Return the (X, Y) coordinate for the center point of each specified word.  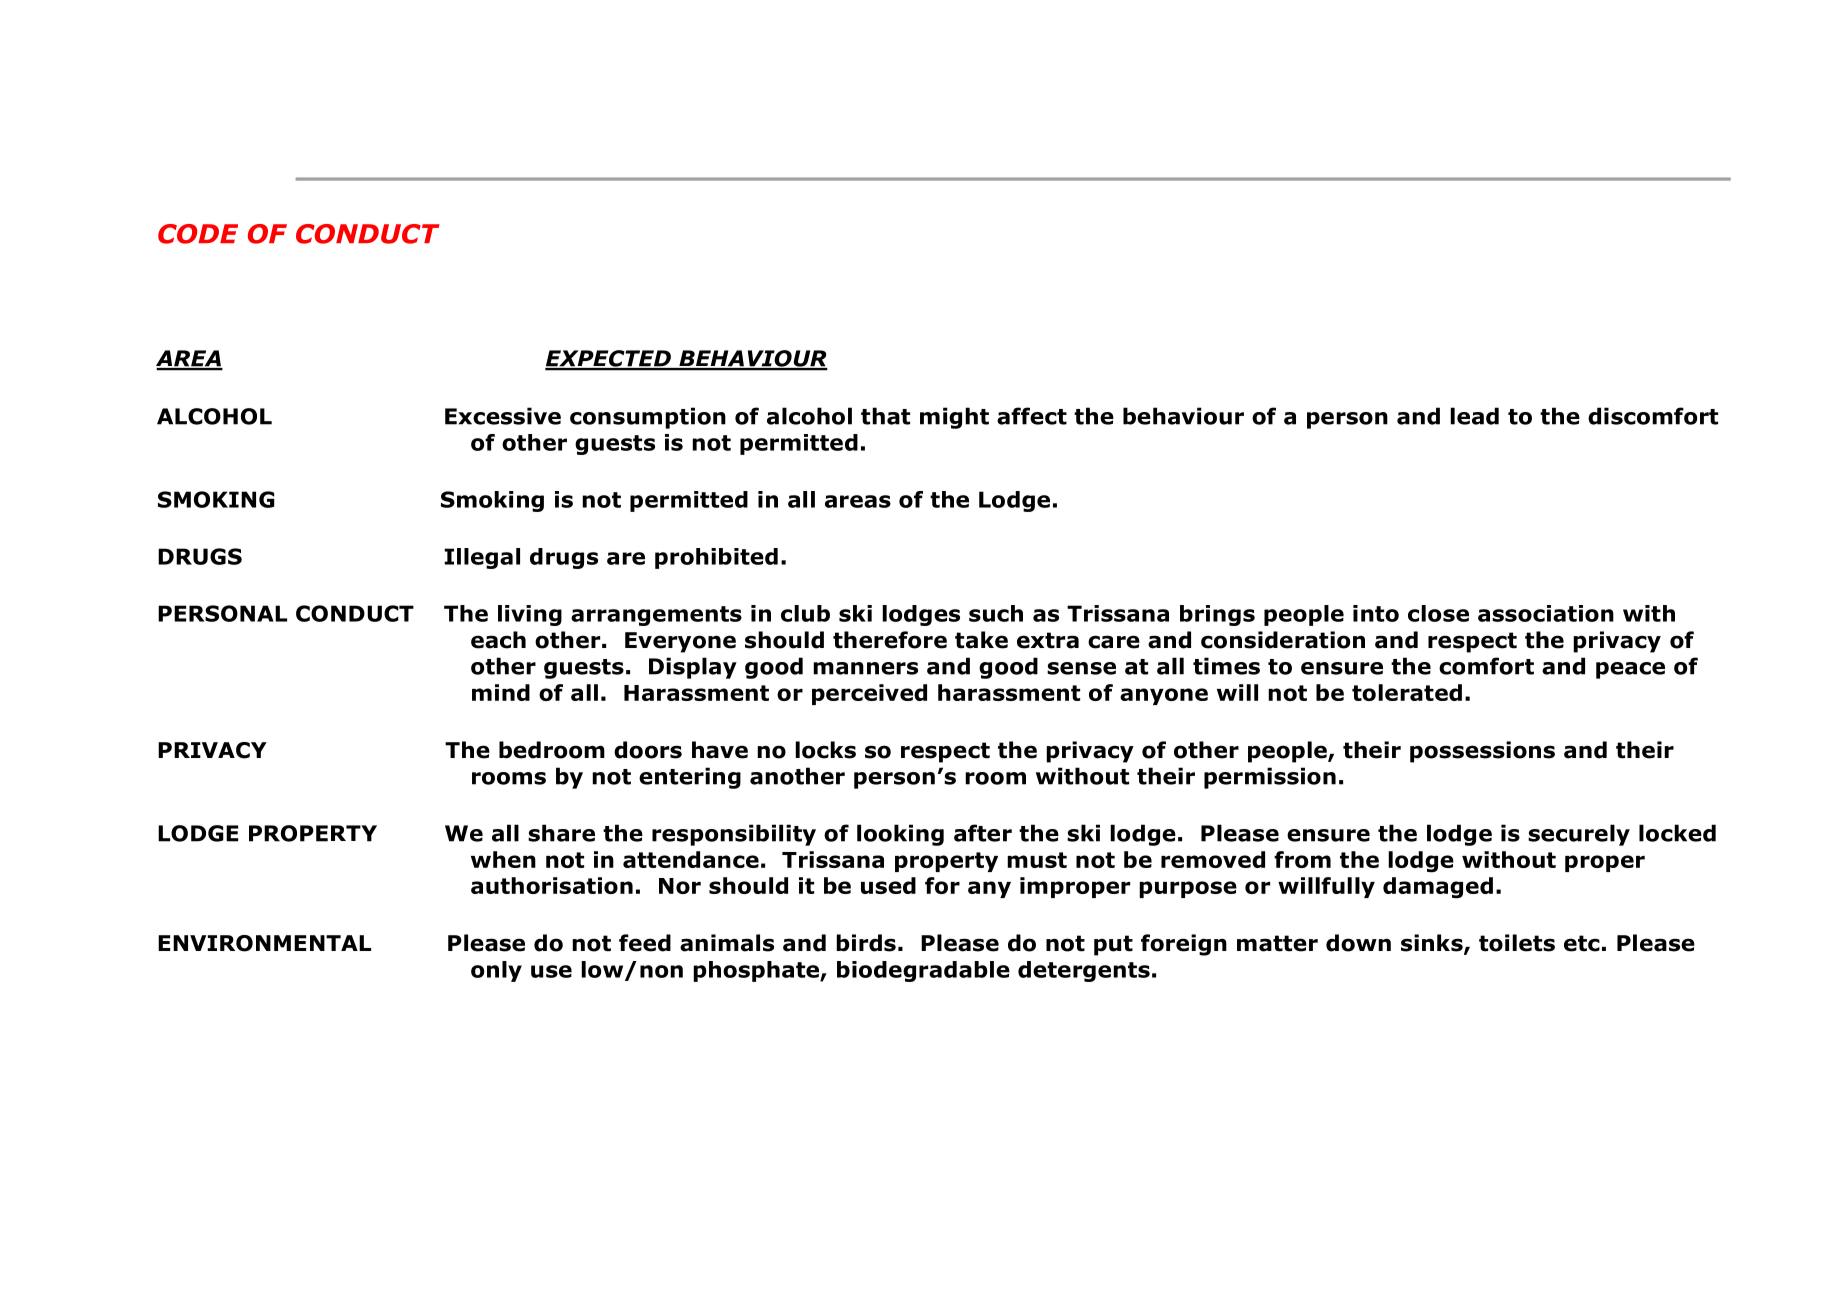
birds (866, 943)
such (996, 613)
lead (1474, 416)
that (885, 416)
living (530, 615)
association (1546, 613)
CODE (198, 234)
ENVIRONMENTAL (264, 943)
